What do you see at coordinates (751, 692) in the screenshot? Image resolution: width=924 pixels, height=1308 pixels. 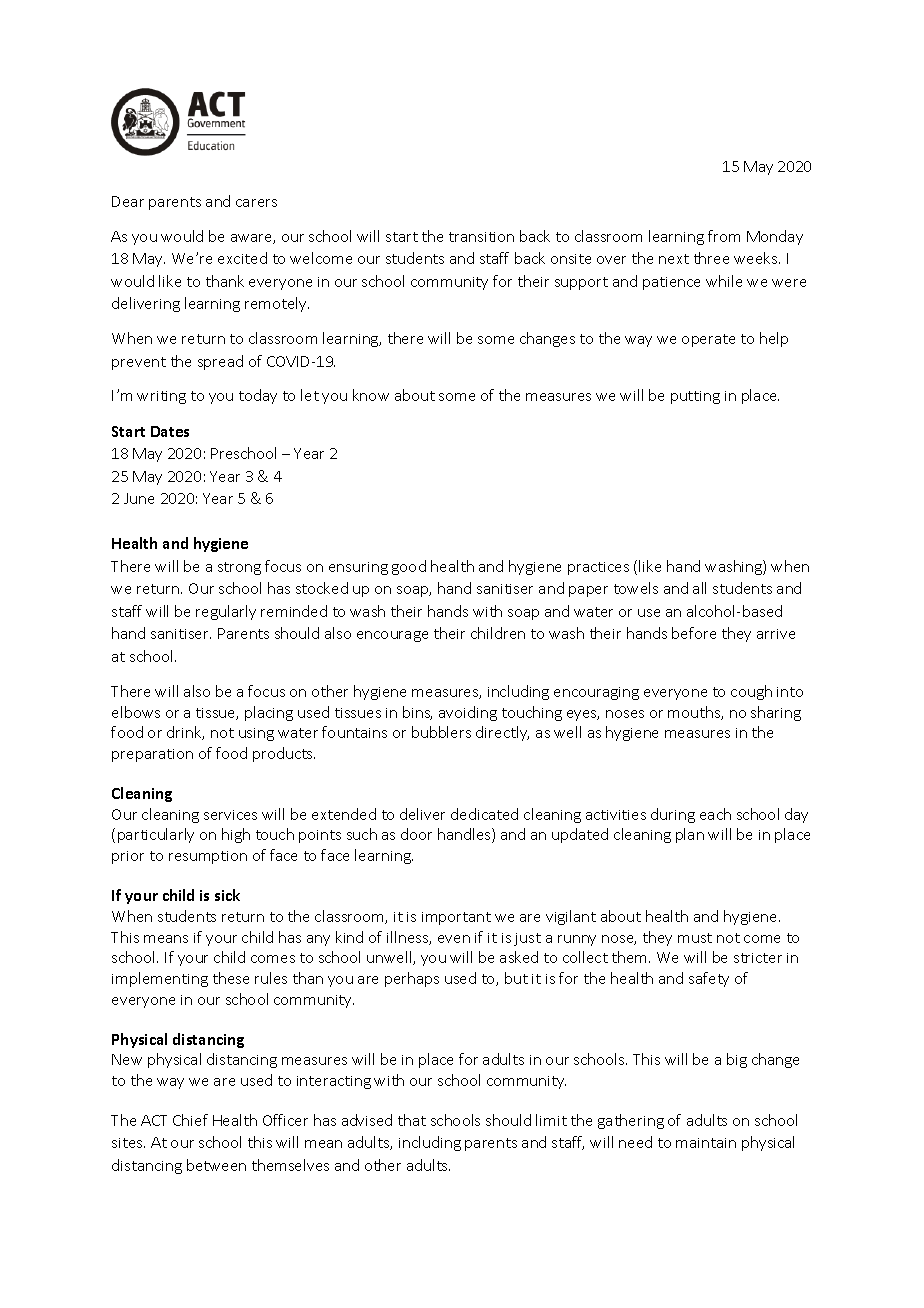 I see `cough` at bounding box center [751, 692].
